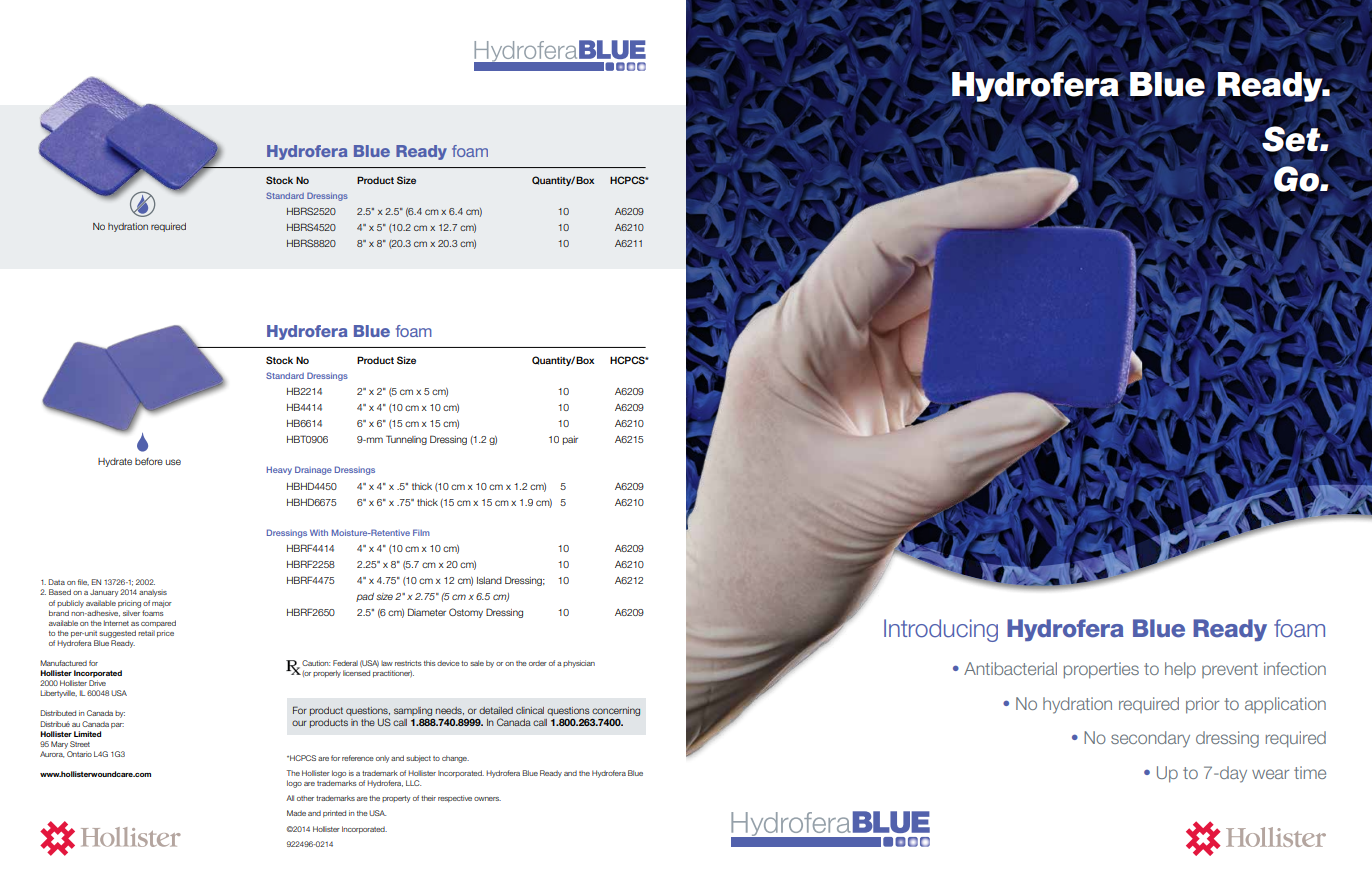 Image resolution: width=1372 pixels, height=887 pixels. Describe the element at coordinates (406, 440) in the document. I see `Tunneling` at that location.
